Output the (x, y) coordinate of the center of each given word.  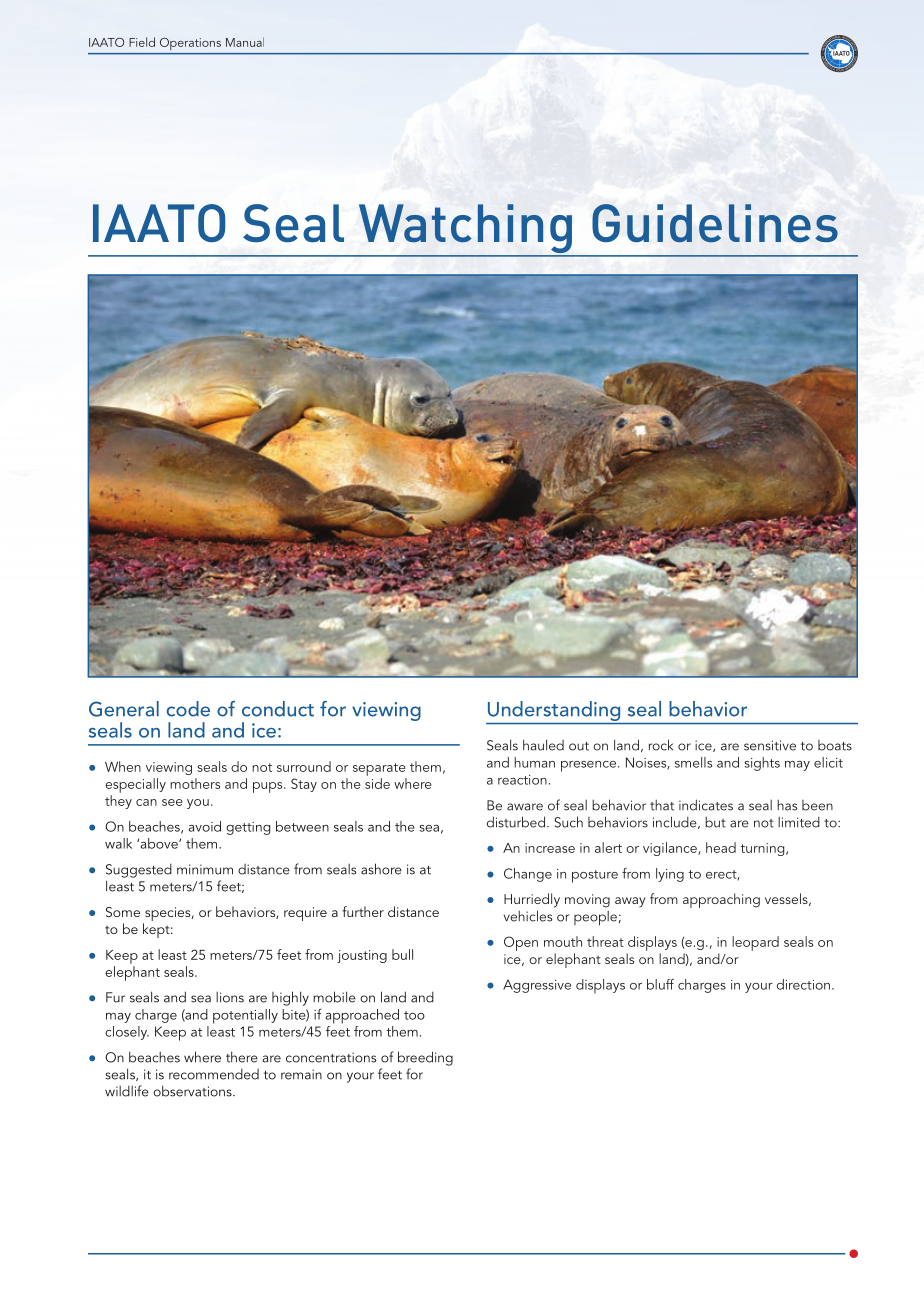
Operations (190, 44)
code (188, 709)
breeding (425, 1058)
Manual (245, 42)
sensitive (770, 745)
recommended (214, 1074)
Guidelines (715, 223)
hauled (543, 745)
